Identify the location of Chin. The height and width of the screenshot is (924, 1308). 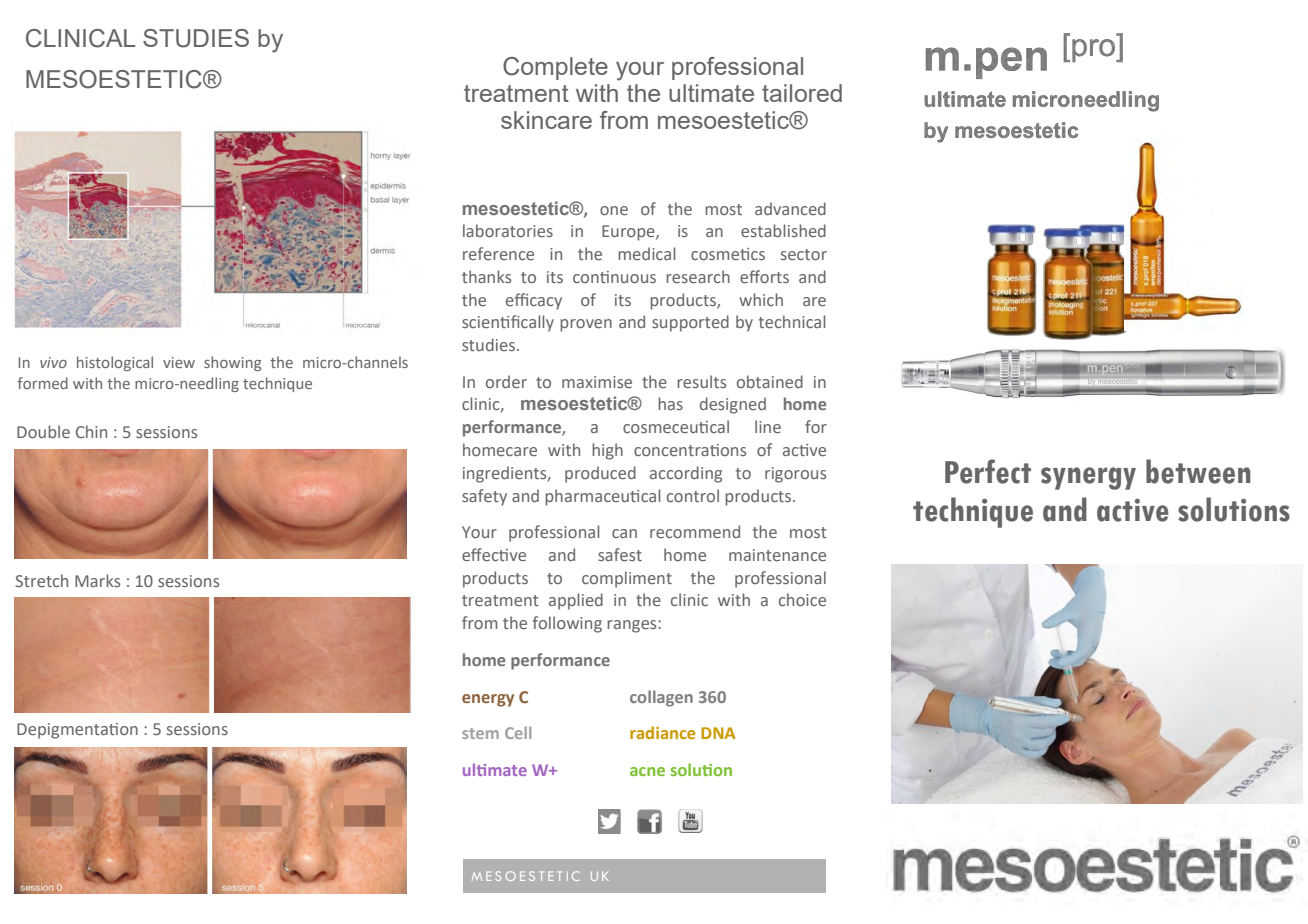
(91, 431).
